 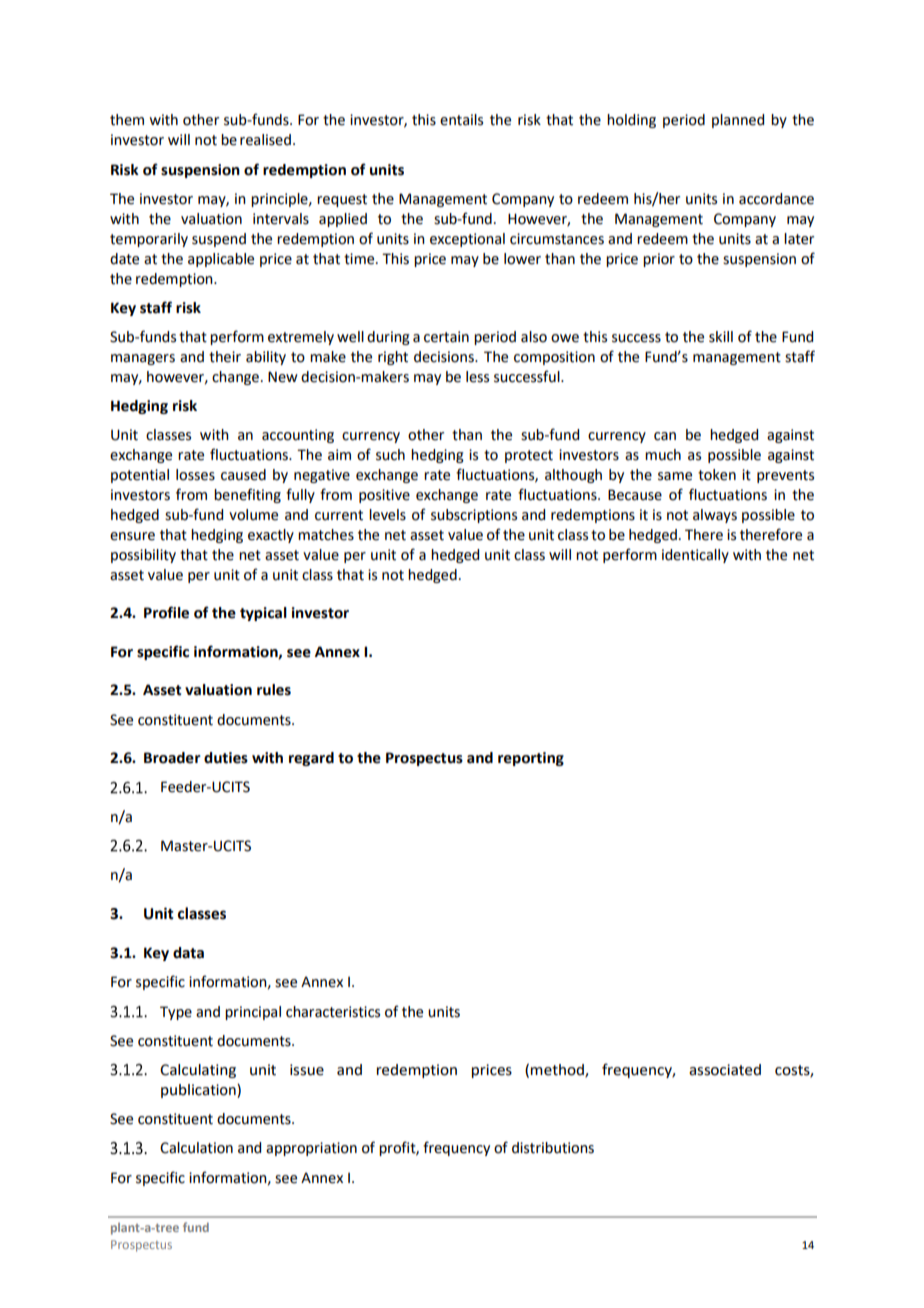 What do you see at coordinates (553, 1148) in the screenshot?
I see `distributions` at bounding box center [553, 1148].
